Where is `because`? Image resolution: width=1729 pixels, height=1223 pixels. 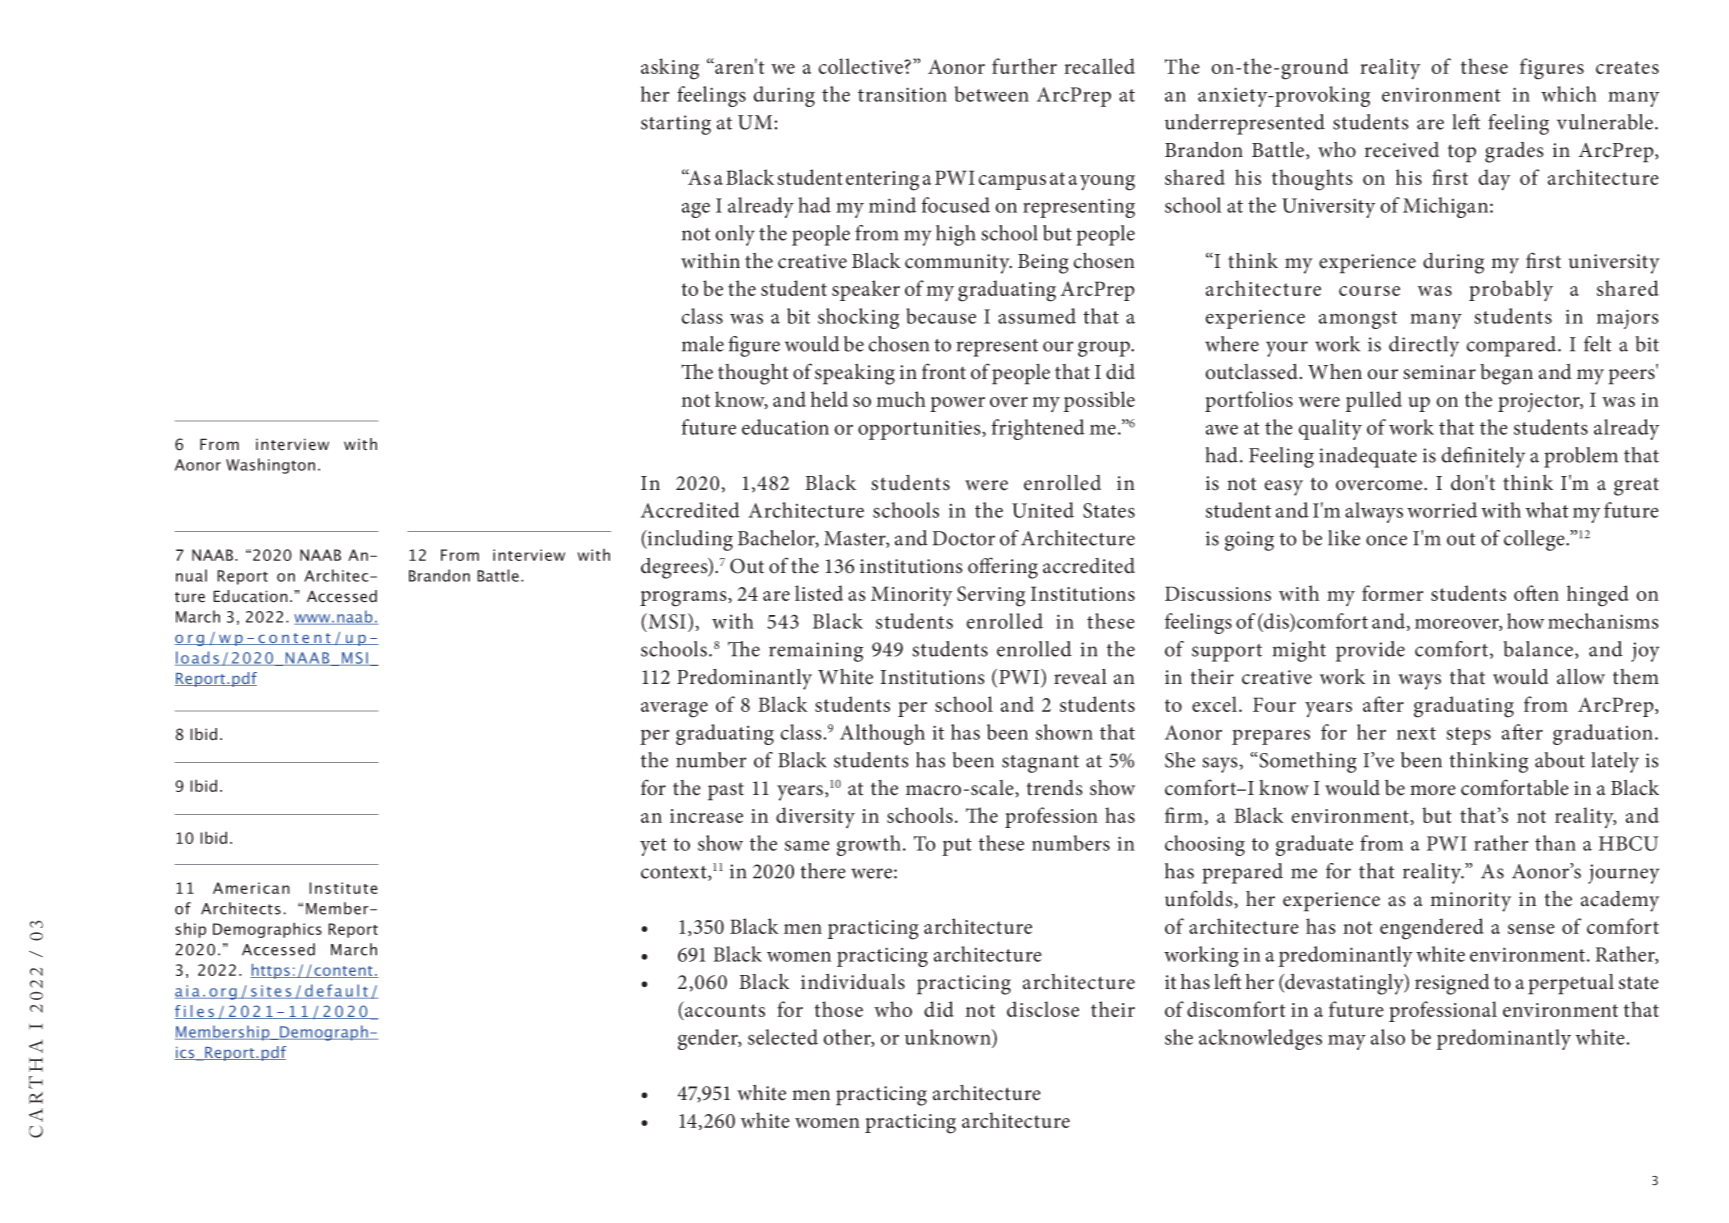
because is located at coordinates (941, 316).
